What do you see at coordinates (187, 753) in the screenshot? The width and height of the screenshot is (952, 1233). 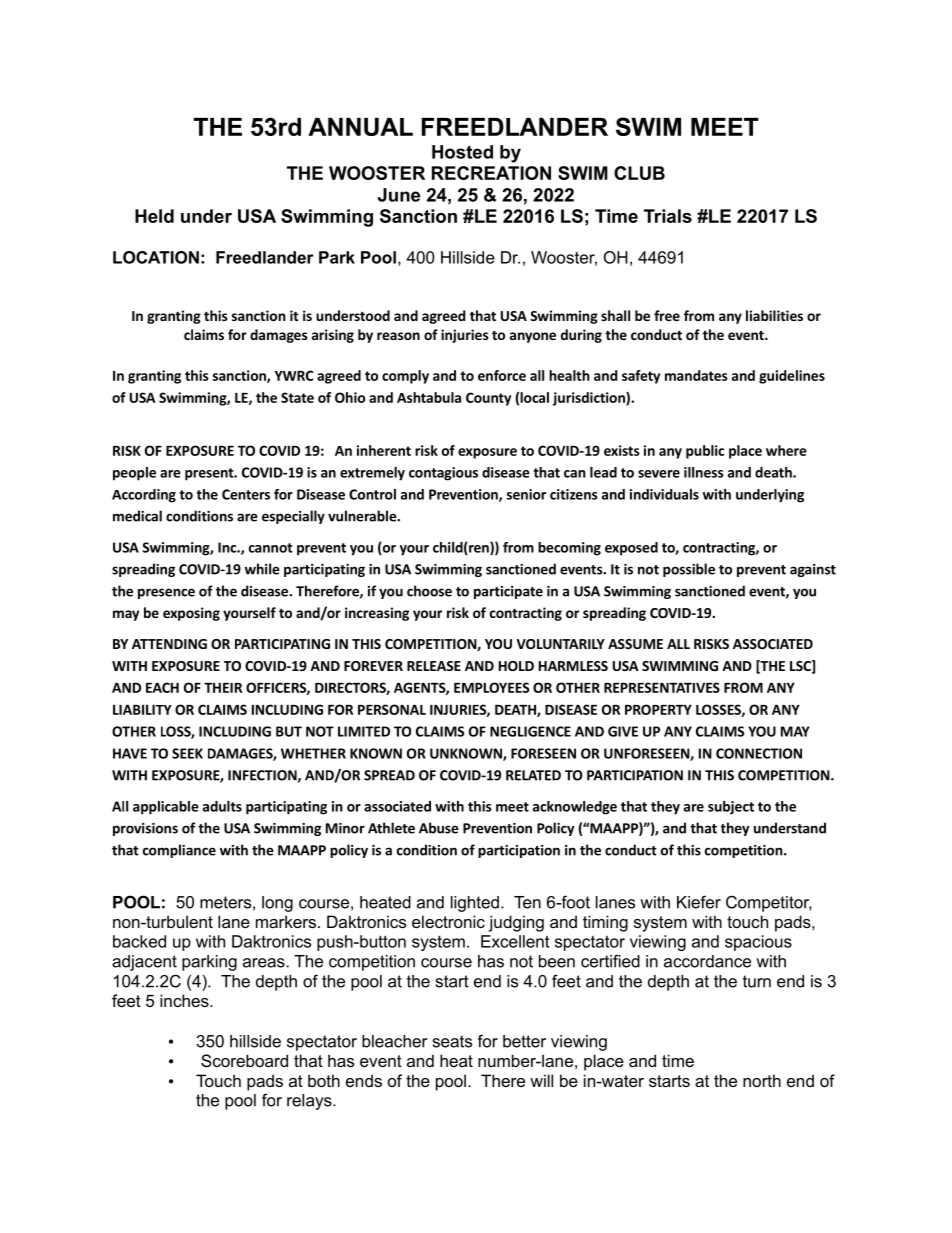 I see `SEEK` at bounding box center [187, 753].
